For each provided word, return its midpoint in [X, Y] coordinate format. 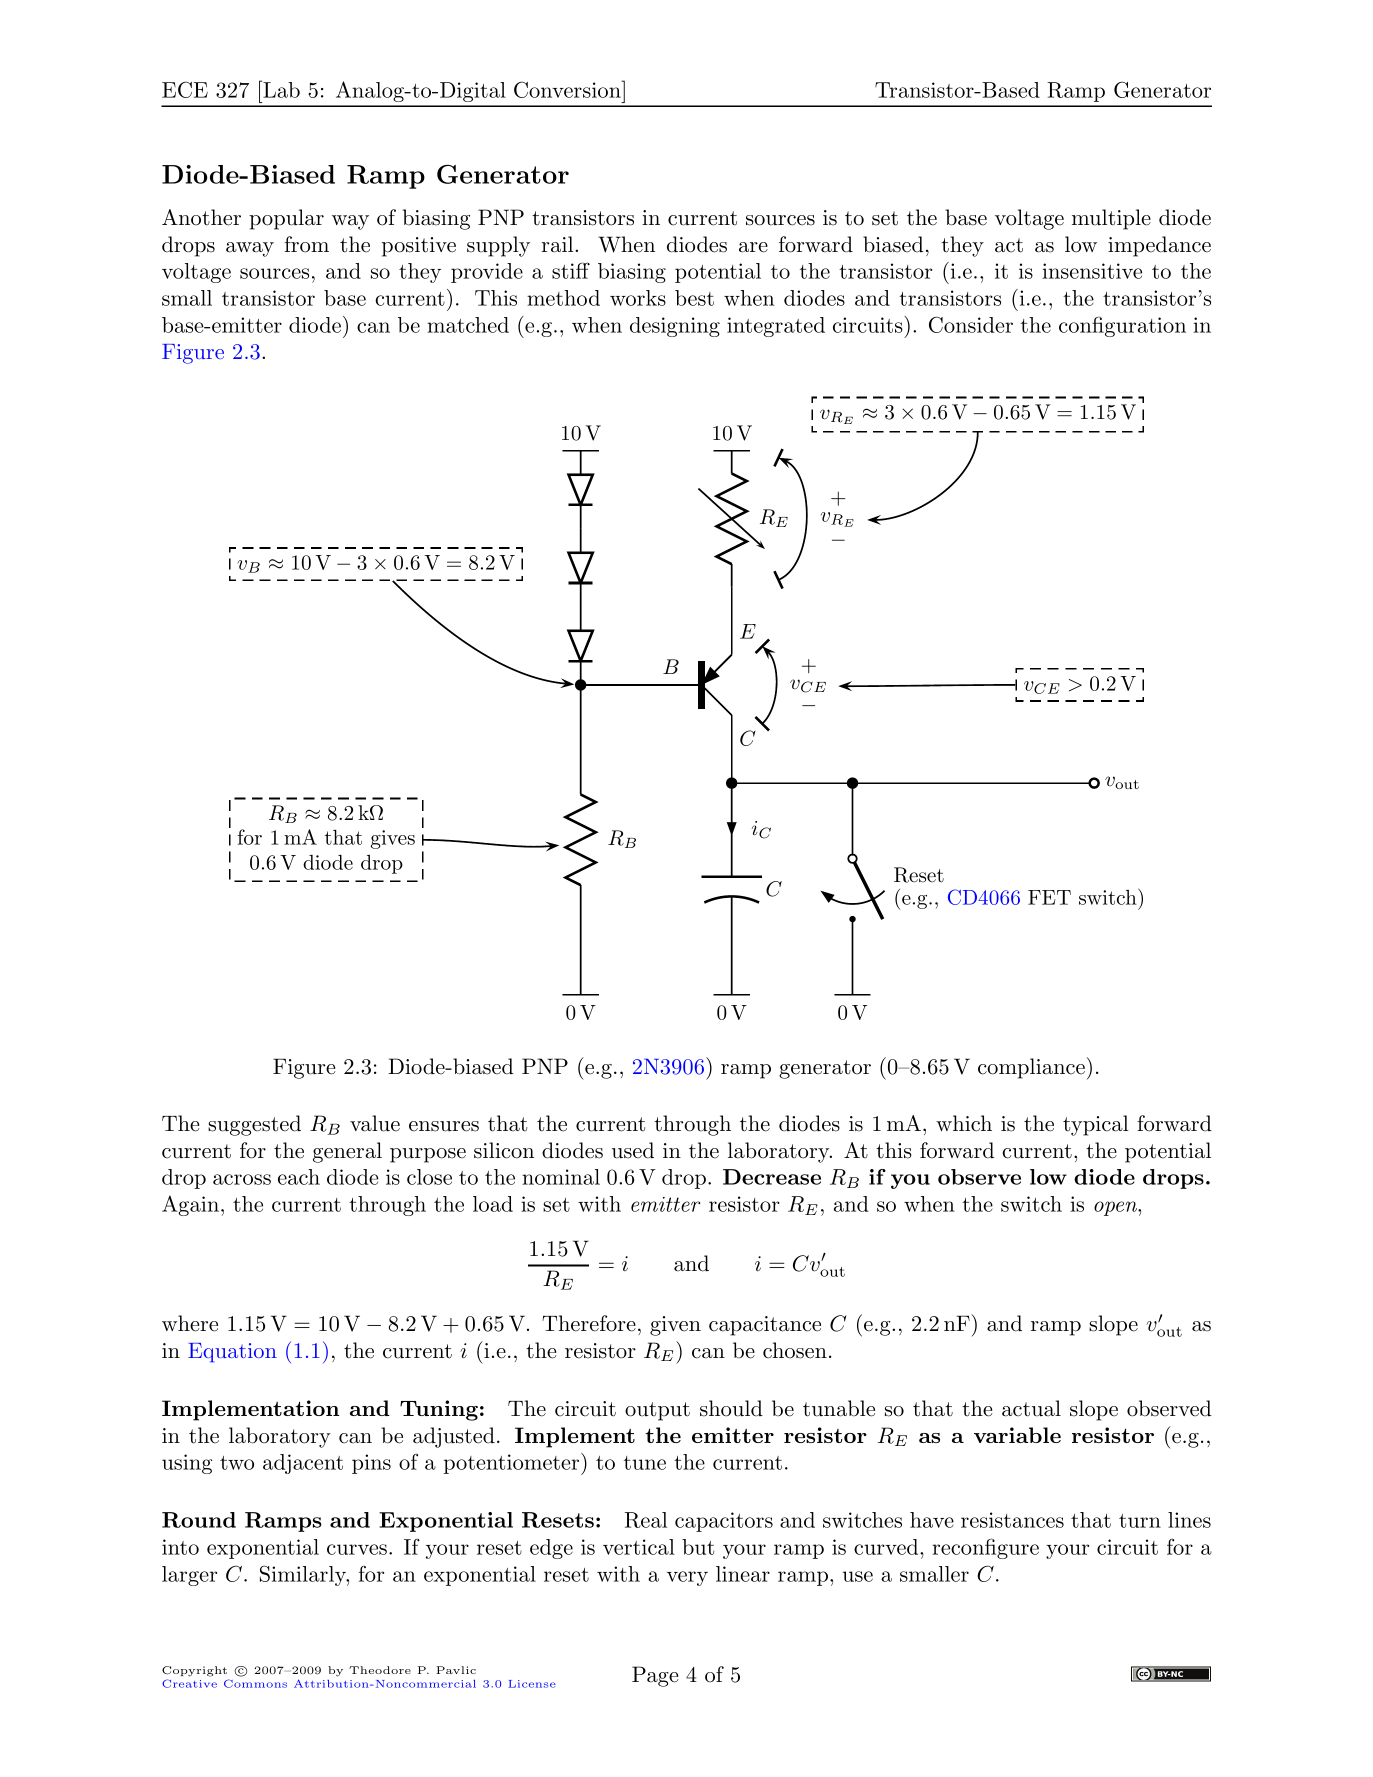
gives [393, 839]
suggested [254, 1125]
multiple [1111, 219]
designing [675, 327]
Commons [255, 1683]
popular [286, 219]
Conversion [568, 89]
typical [1096, 1125]
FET [1049, 897]
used [633, 1150]
